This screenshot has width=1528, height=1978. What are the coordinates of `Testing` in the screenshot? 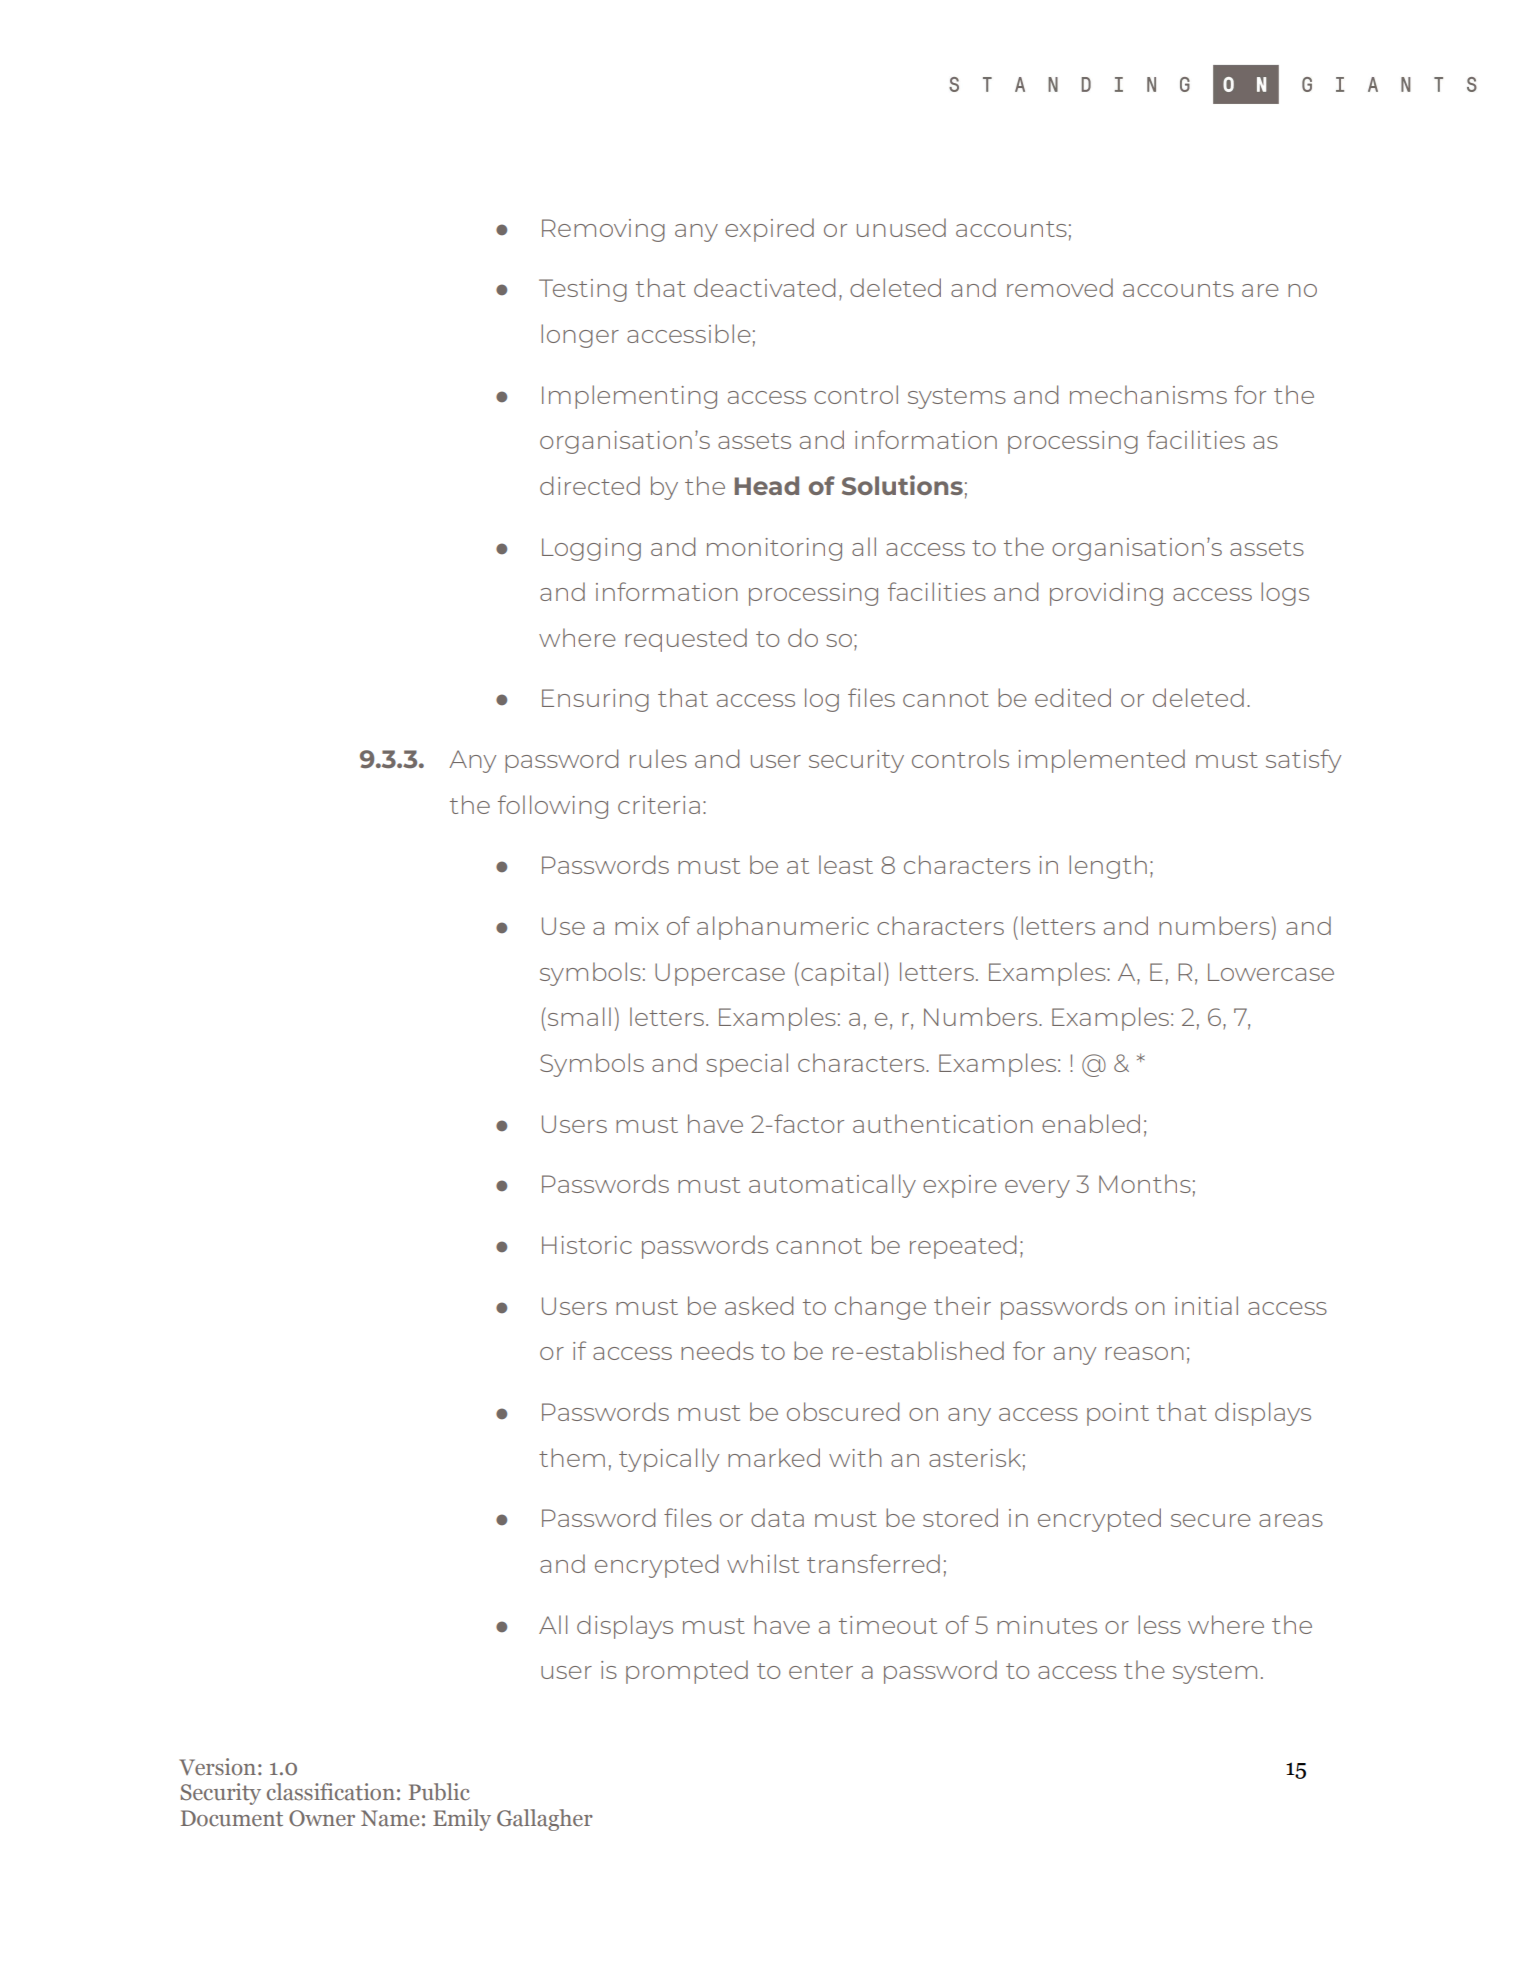 It's located at (583, 290).
